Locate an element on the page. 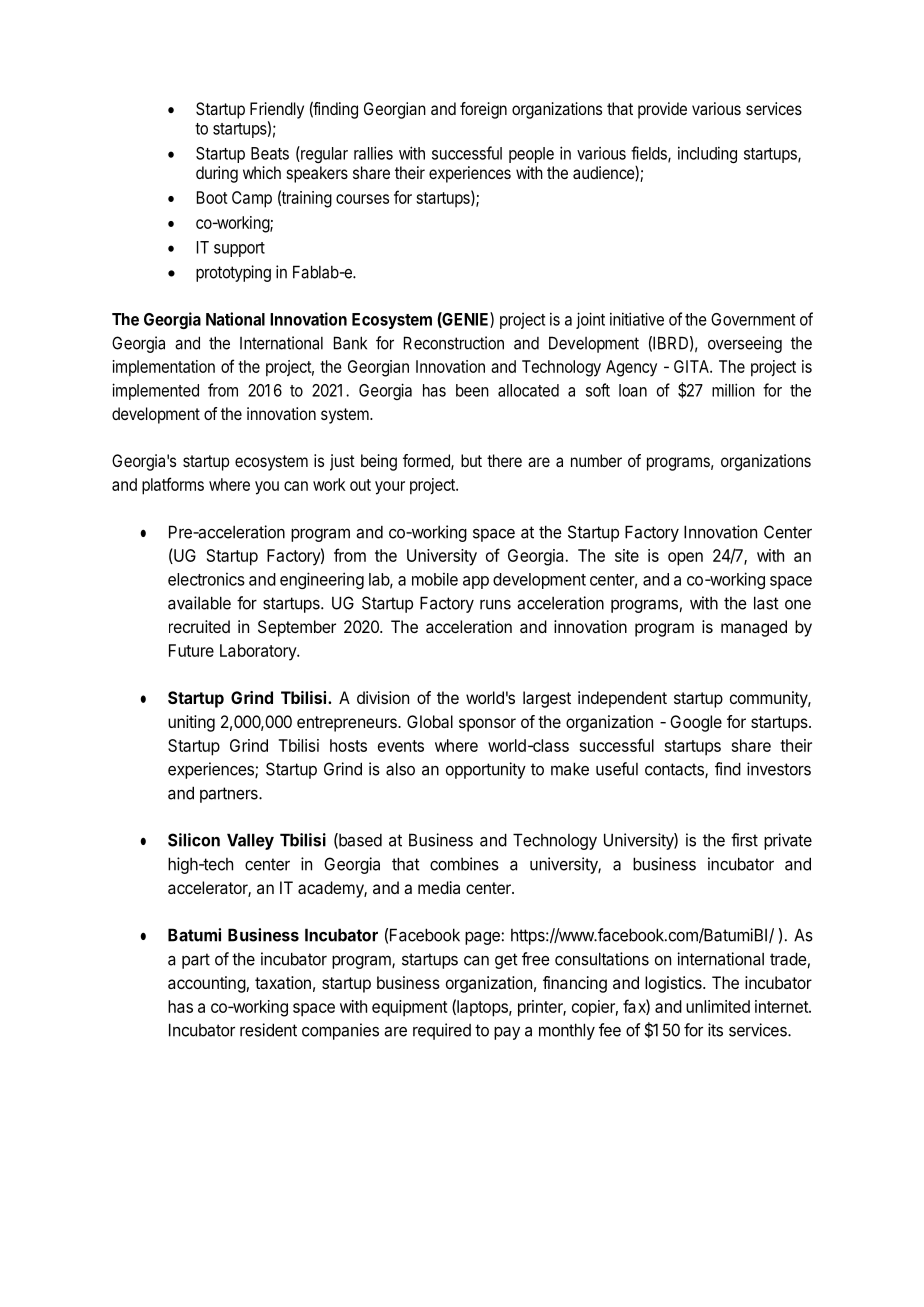  Beats is located at coordinates (270, 153).
